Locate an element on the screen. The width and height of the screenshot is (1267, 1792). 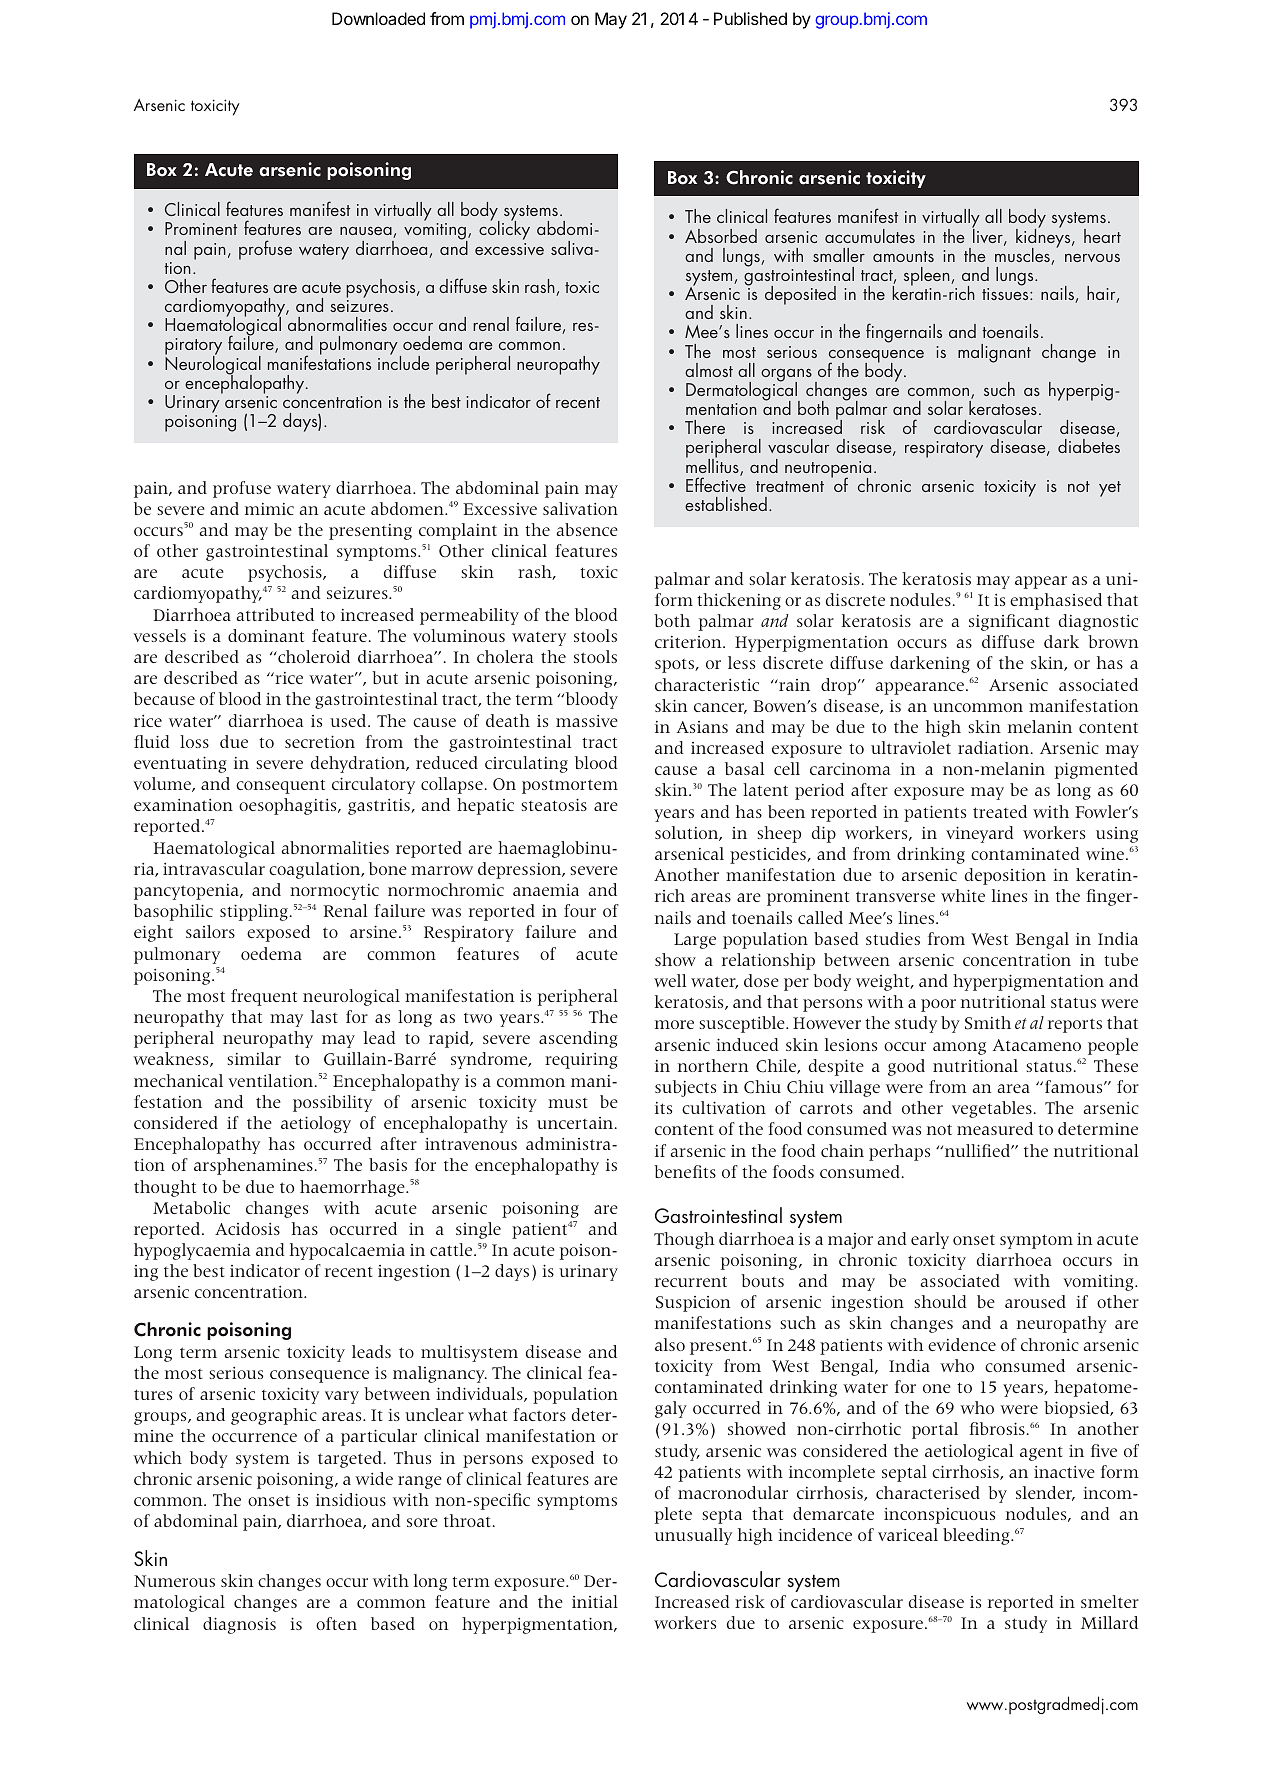
recurrent is located at coordinates (691, 1281).
